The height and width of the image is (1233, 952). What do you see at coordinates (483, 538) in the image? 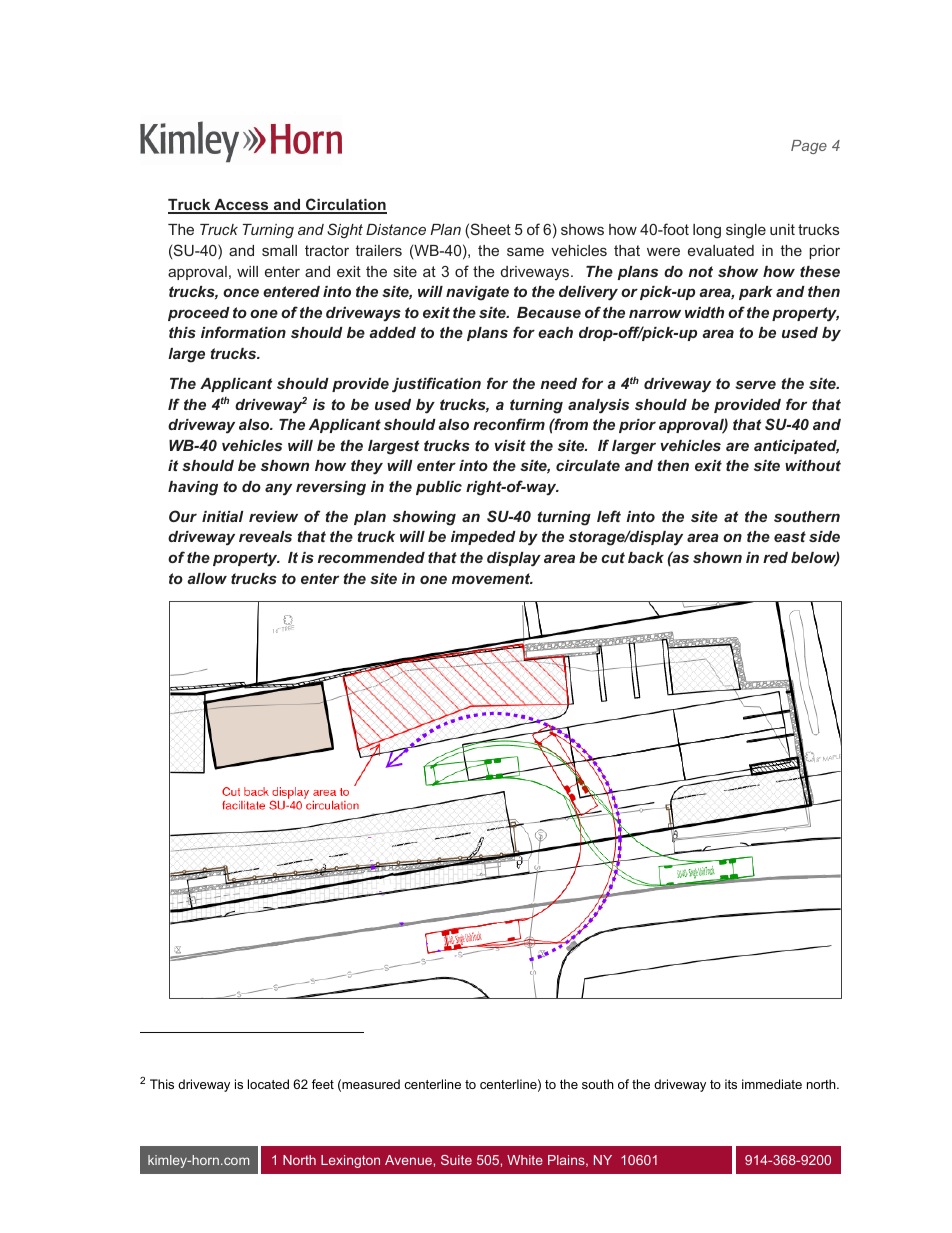
I see `impeded` at bounding box center [483, 538].
